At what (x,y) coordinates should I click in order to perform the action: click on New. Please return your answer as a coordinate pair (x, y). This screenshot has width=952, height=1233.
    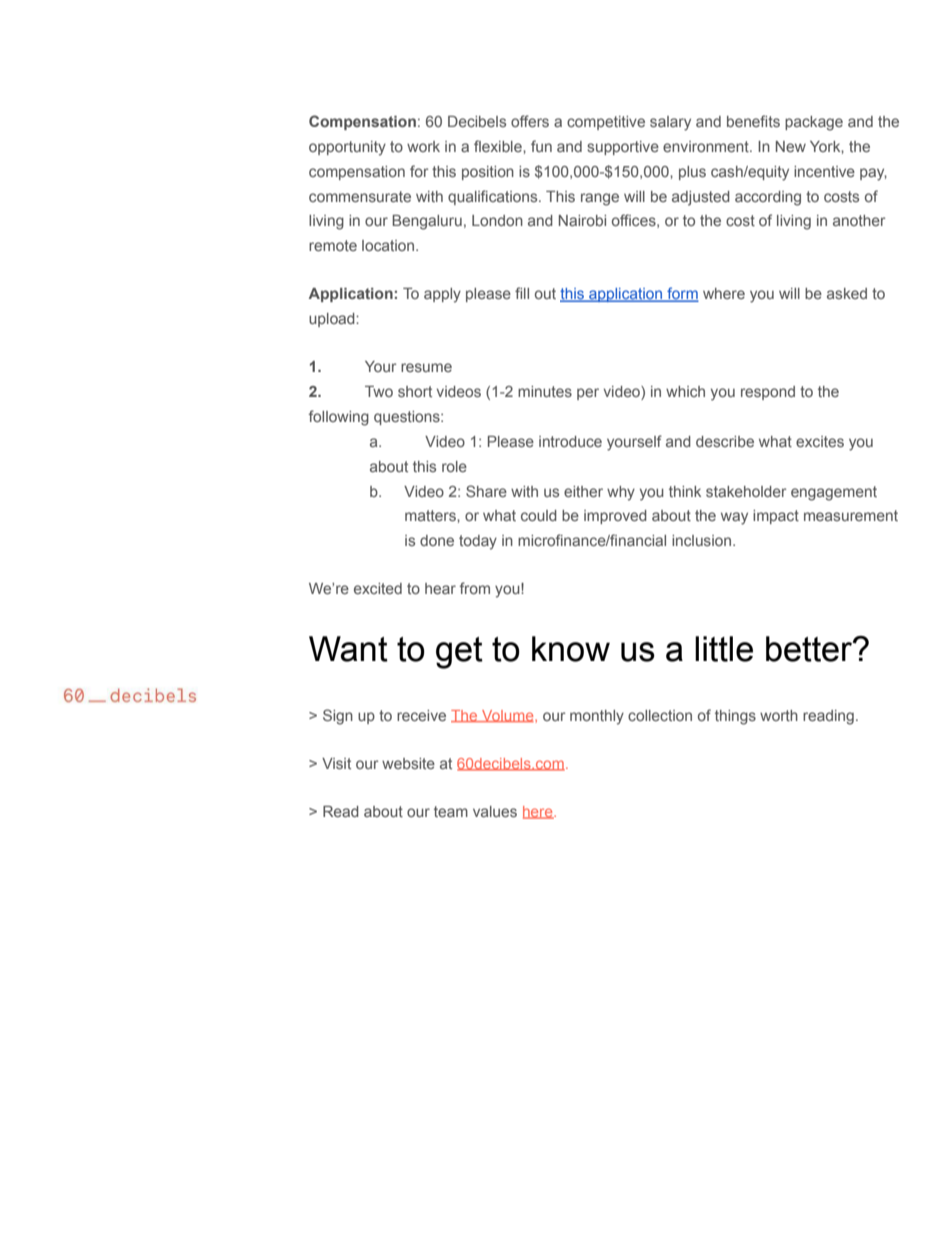
    Looking at the image, I should click on (791, 146).
